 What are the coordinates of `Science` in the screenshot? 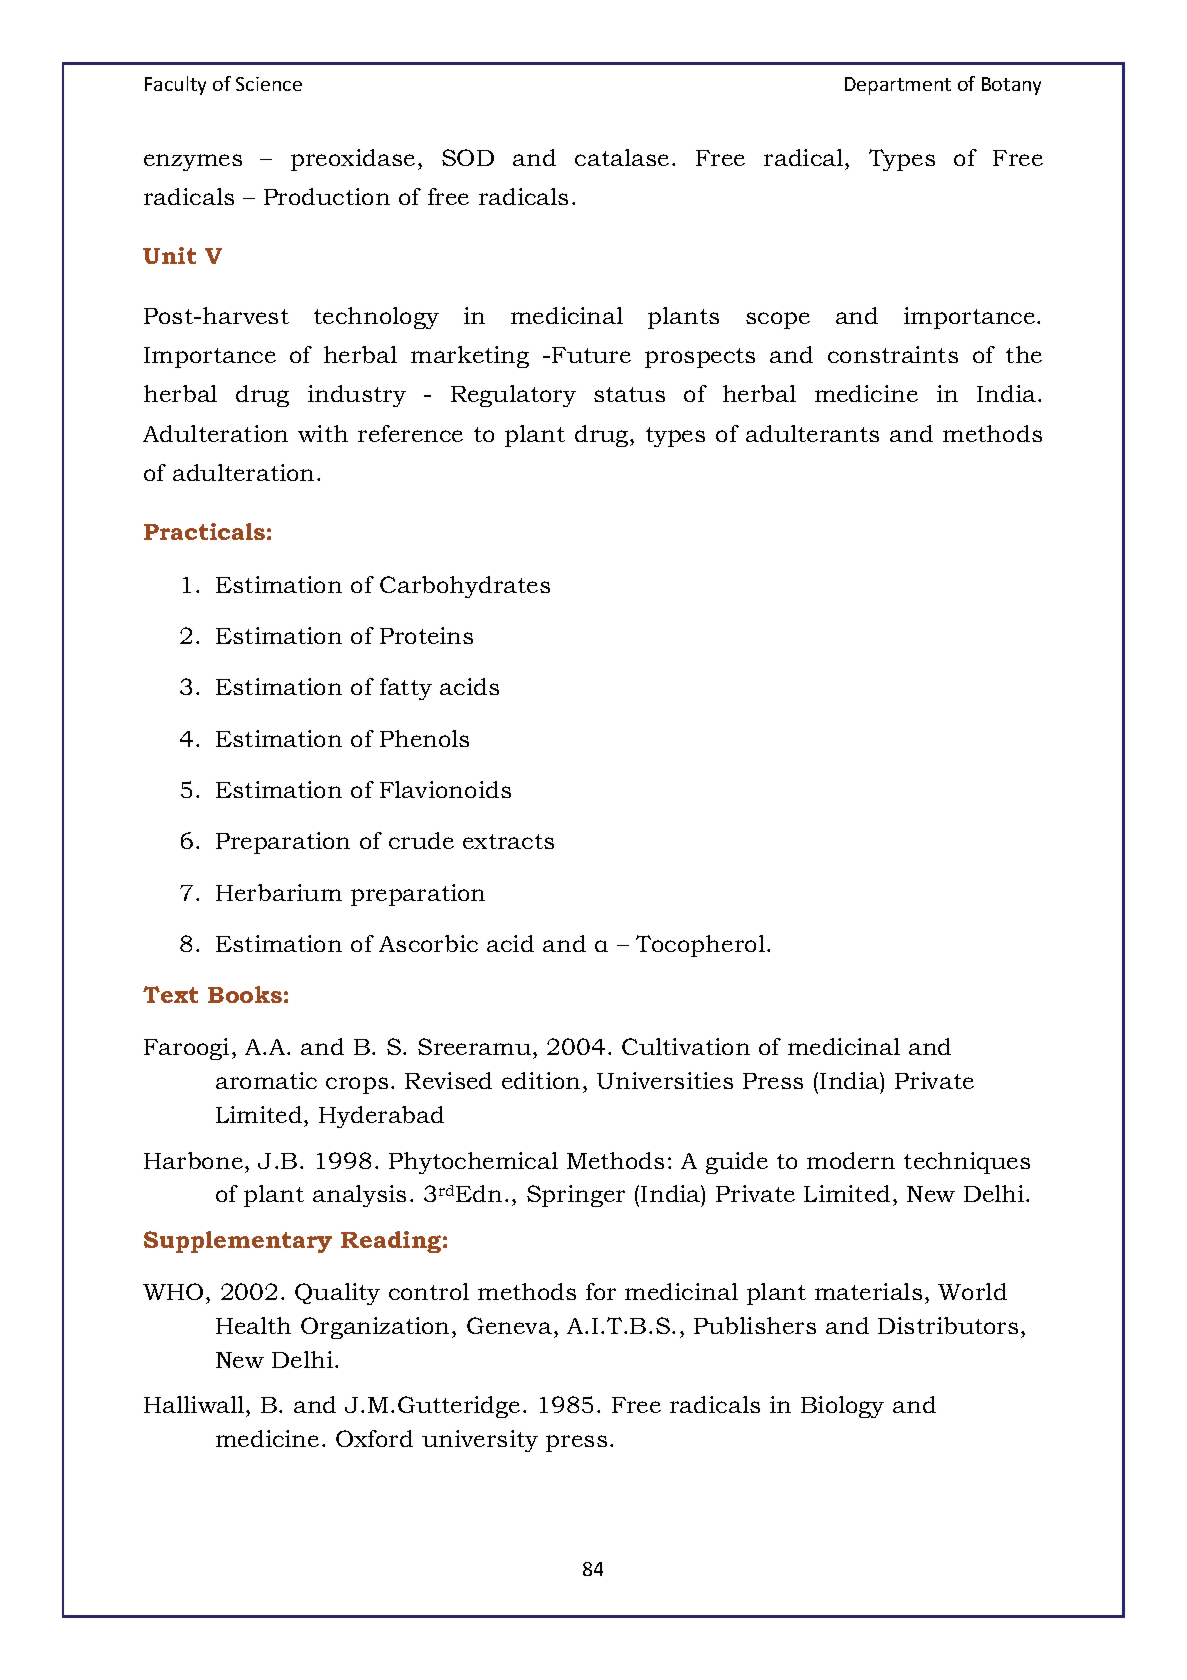 It's located at (269, 84).
